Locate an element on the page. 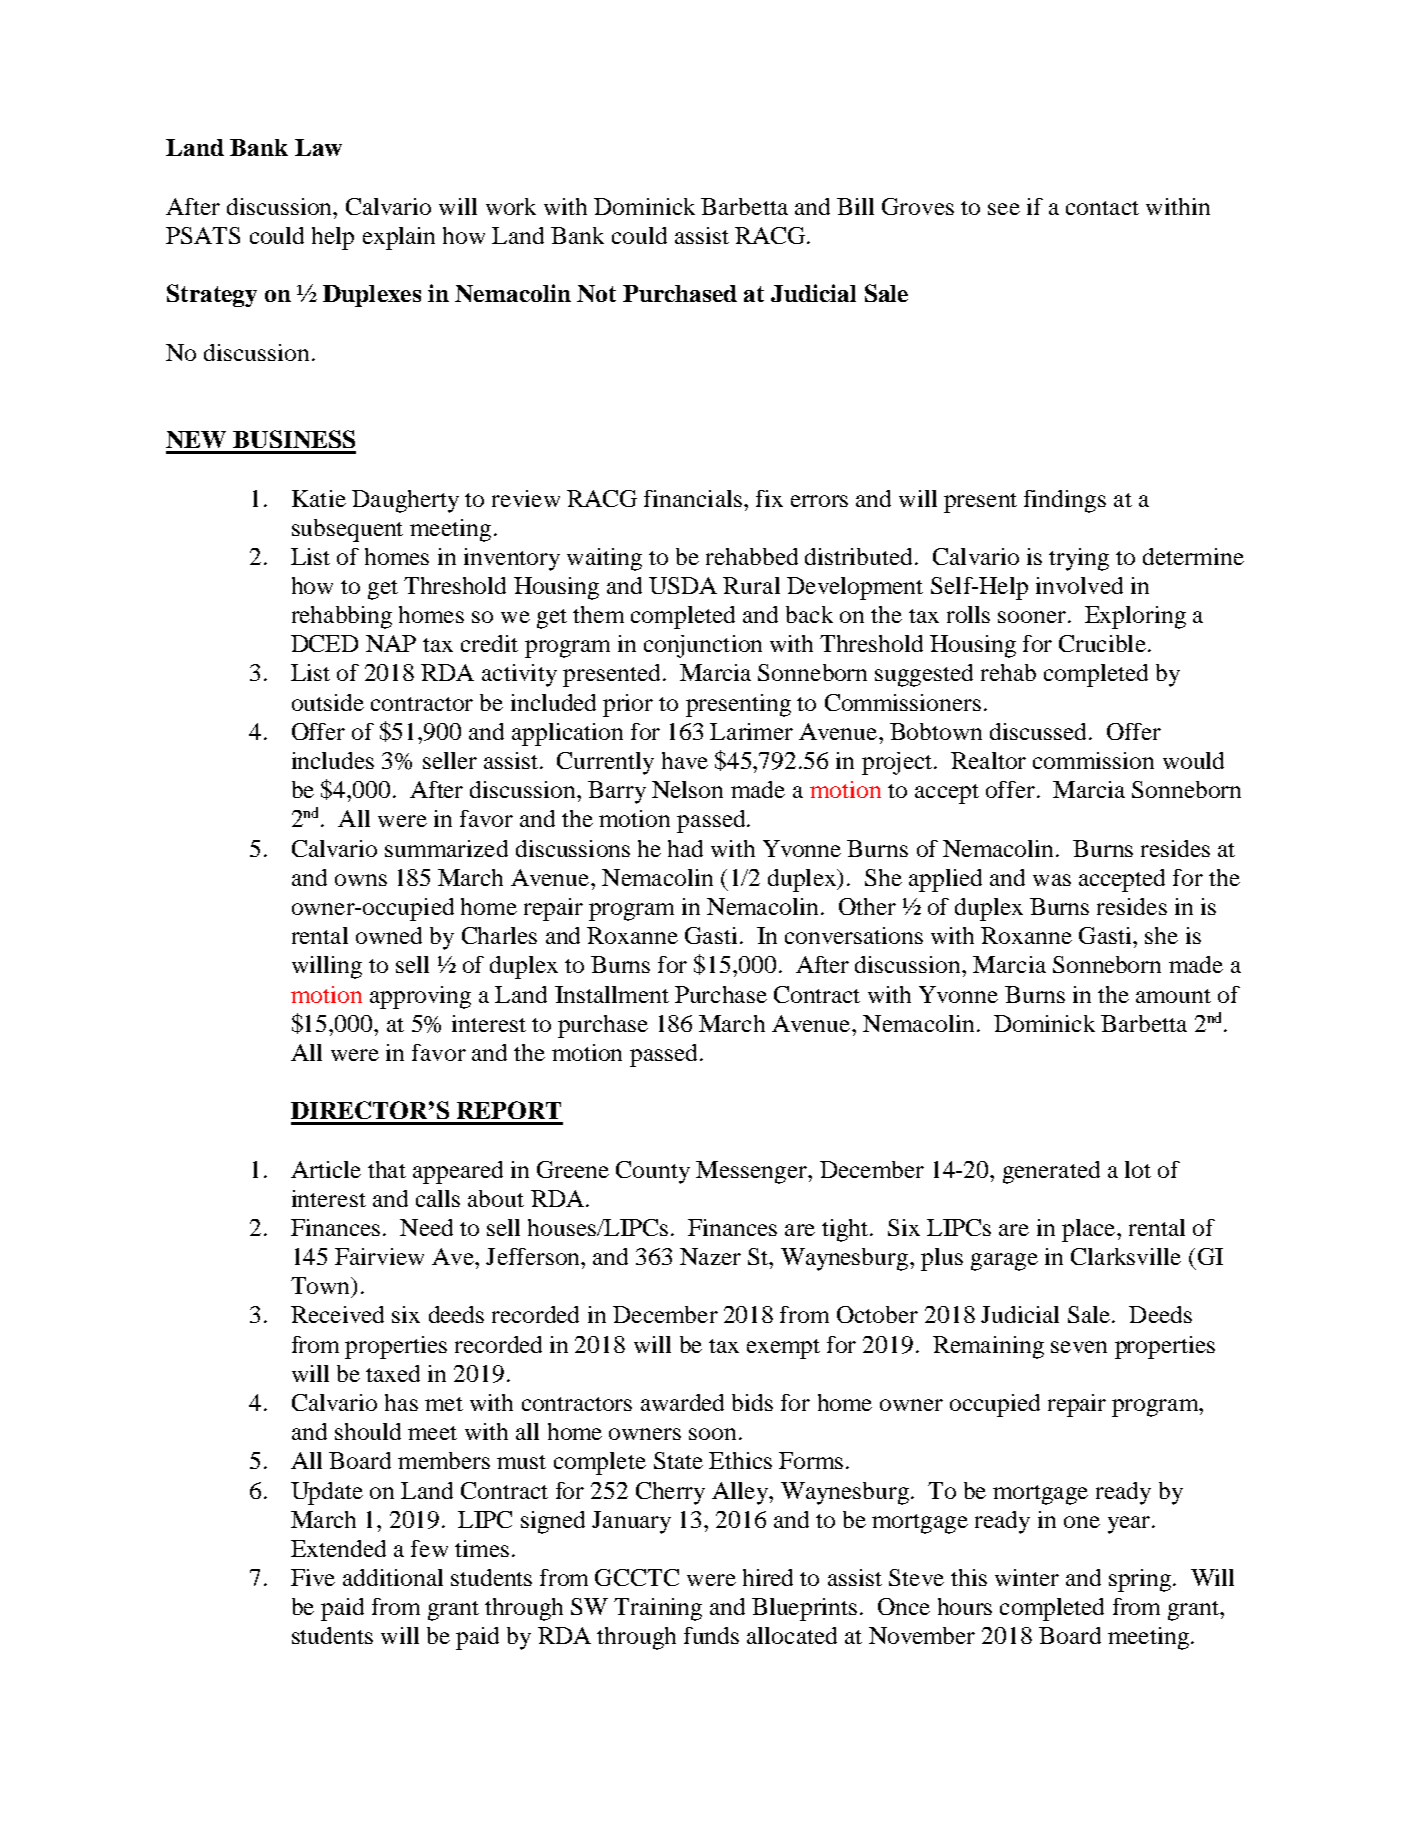 This image has height=1827, width=1412. Training is located at coordinates (658, 1609).
